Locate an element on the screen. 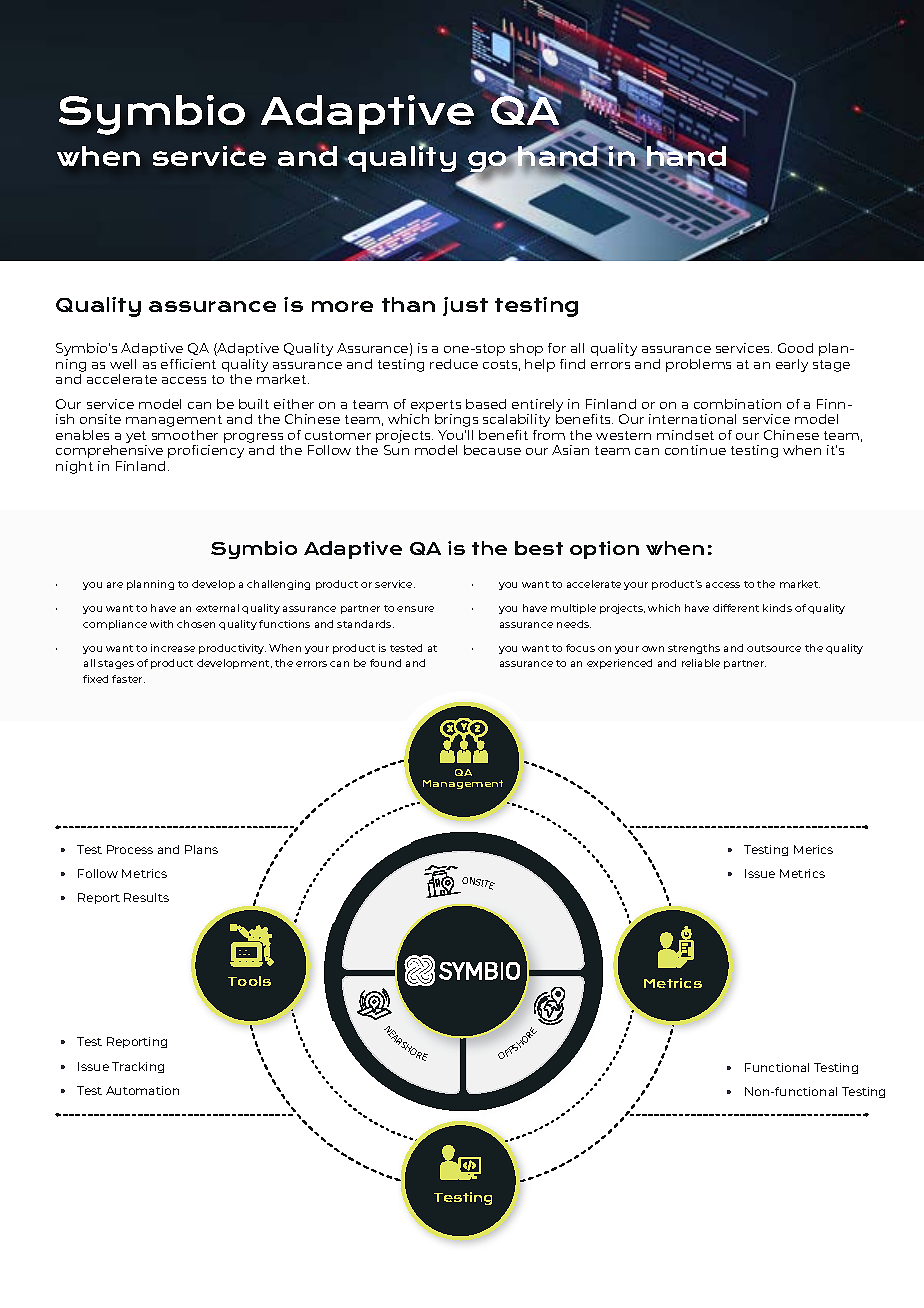 The image size is (924, 1308). Automation is located at coordinates (142, 1090).
